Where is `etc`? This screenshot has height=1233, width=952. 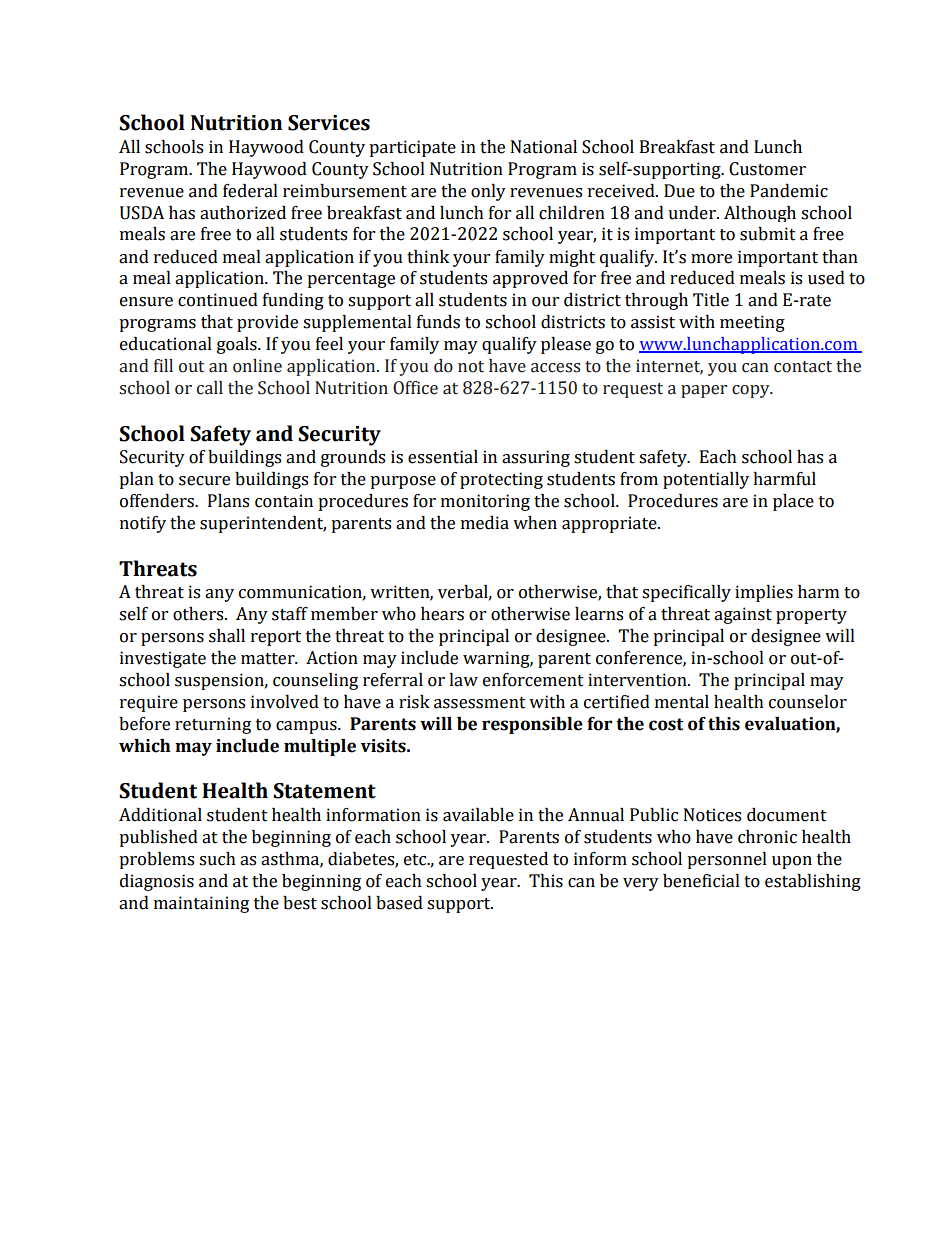
etc is located at coordinates (416, 860).
